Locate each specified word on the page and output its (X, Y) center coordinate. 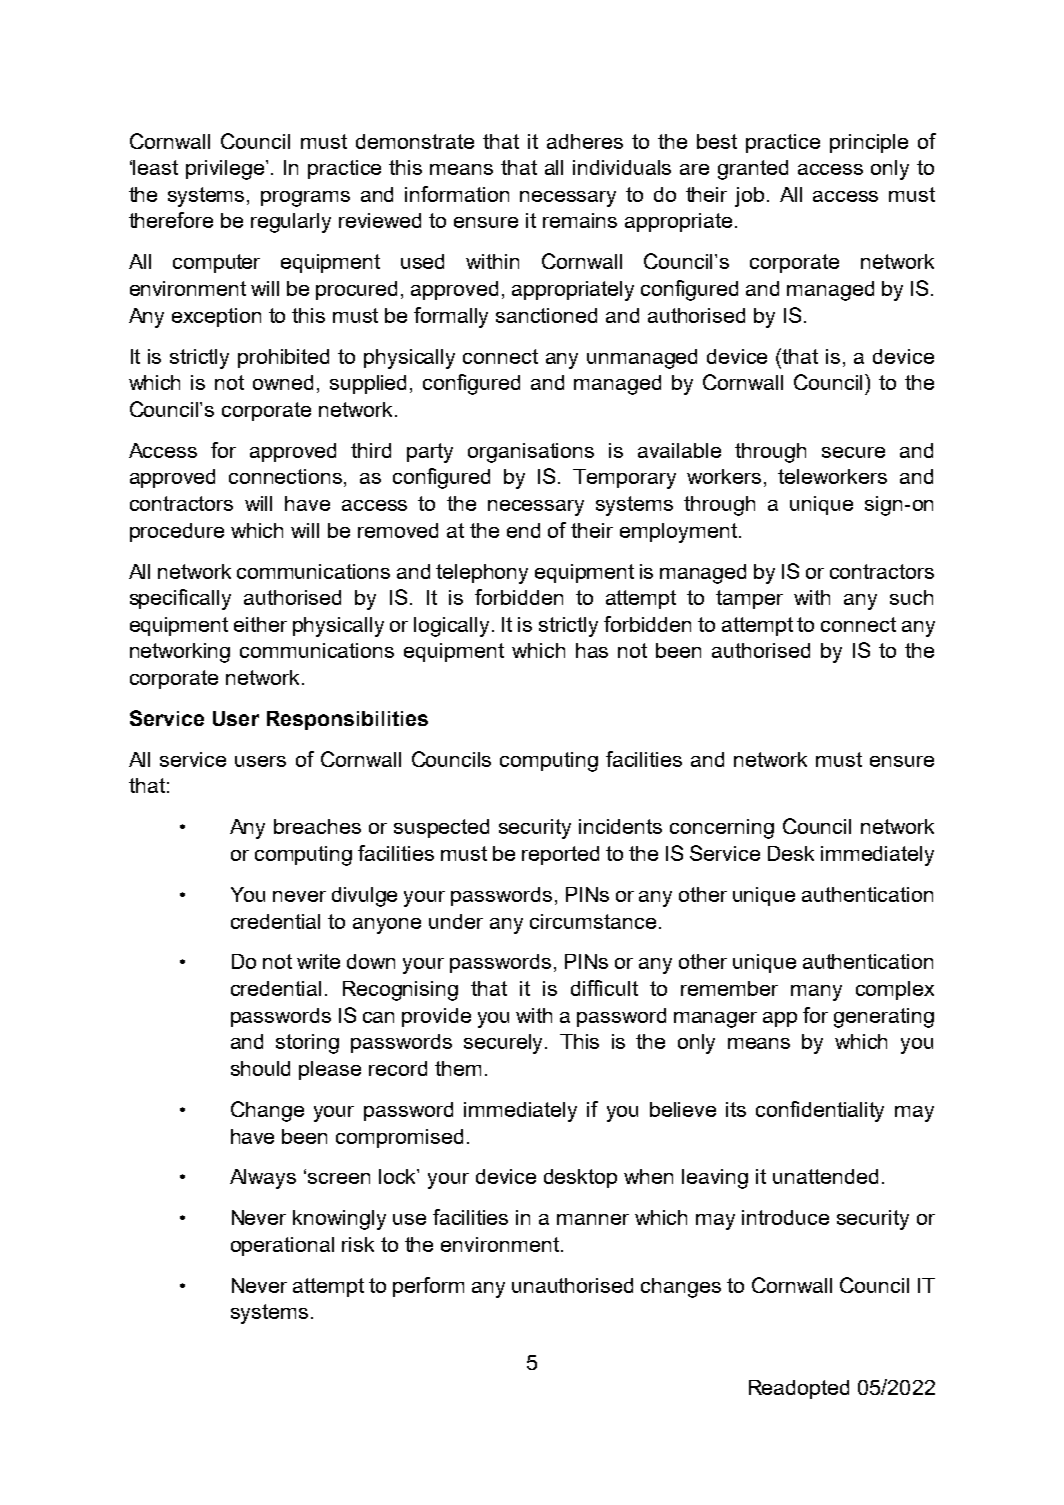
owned (283, 382)
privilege (226, 170)
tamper (749, 599)
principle (869, 143)
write (318, 961)
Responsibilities (347, 720)
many (816, 993)
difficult (604, 988)
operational (282, 1246)
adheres (585, 141)
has (592, 650)
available (679, 450)
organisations (531, 453)
